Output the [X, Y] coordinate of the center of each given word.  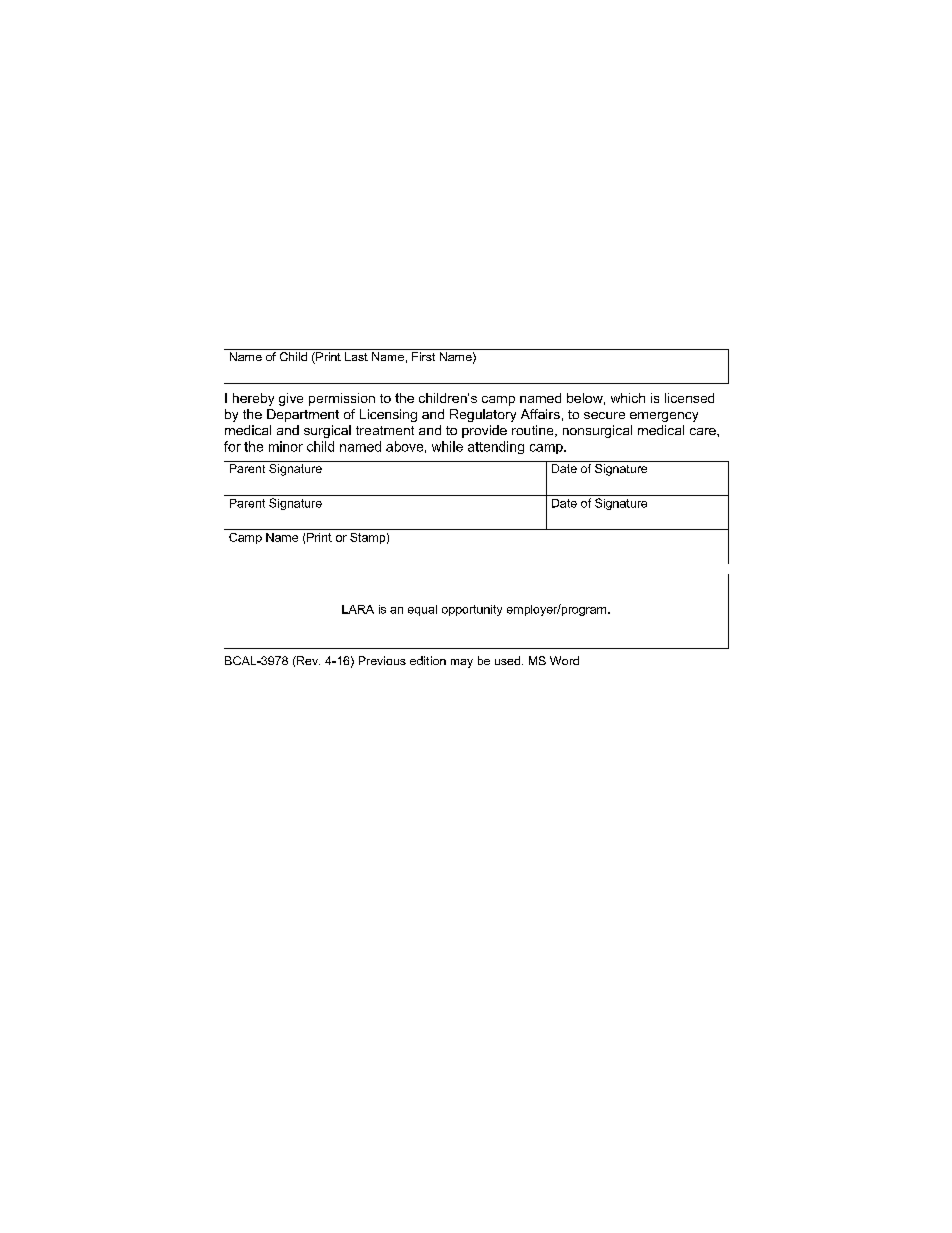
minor [286, 446]
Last [356, 356]
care [704, 431]
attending [496, 447]
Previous [382, 660]
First [423, 356]
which [628, 398]
